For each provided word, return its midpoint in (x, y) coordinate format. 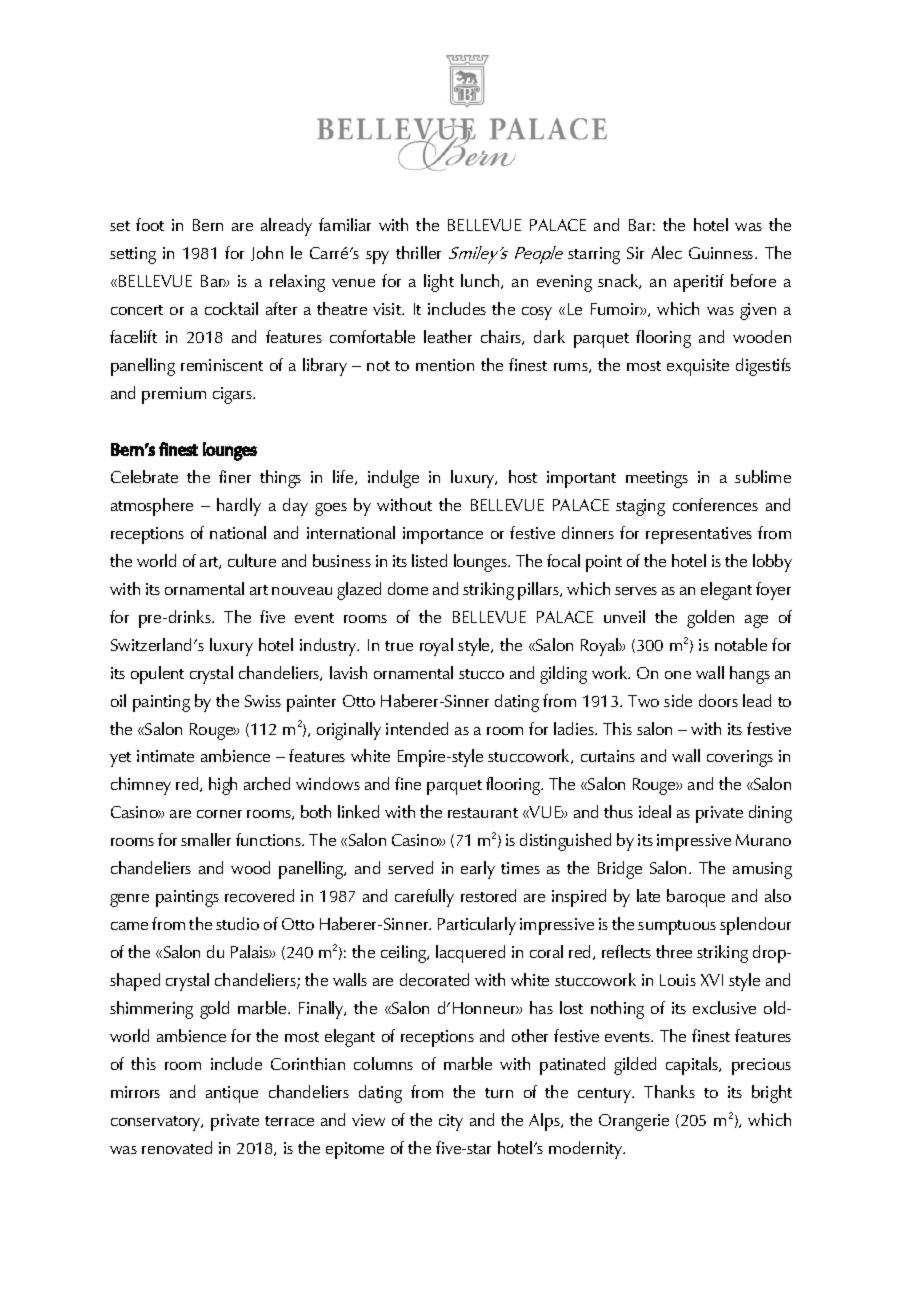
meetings (657, 479)
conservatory (157, 1123)
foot (150, 224)
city (451, 1122)
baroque (696, 898)
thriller (418, 252)
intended (417, 728)
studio (237, 923)
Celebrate (144, 476)
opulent (157, 675)
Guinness (722, 253)
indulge (393, 479)
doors (718, 700)
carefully (424, 898)
